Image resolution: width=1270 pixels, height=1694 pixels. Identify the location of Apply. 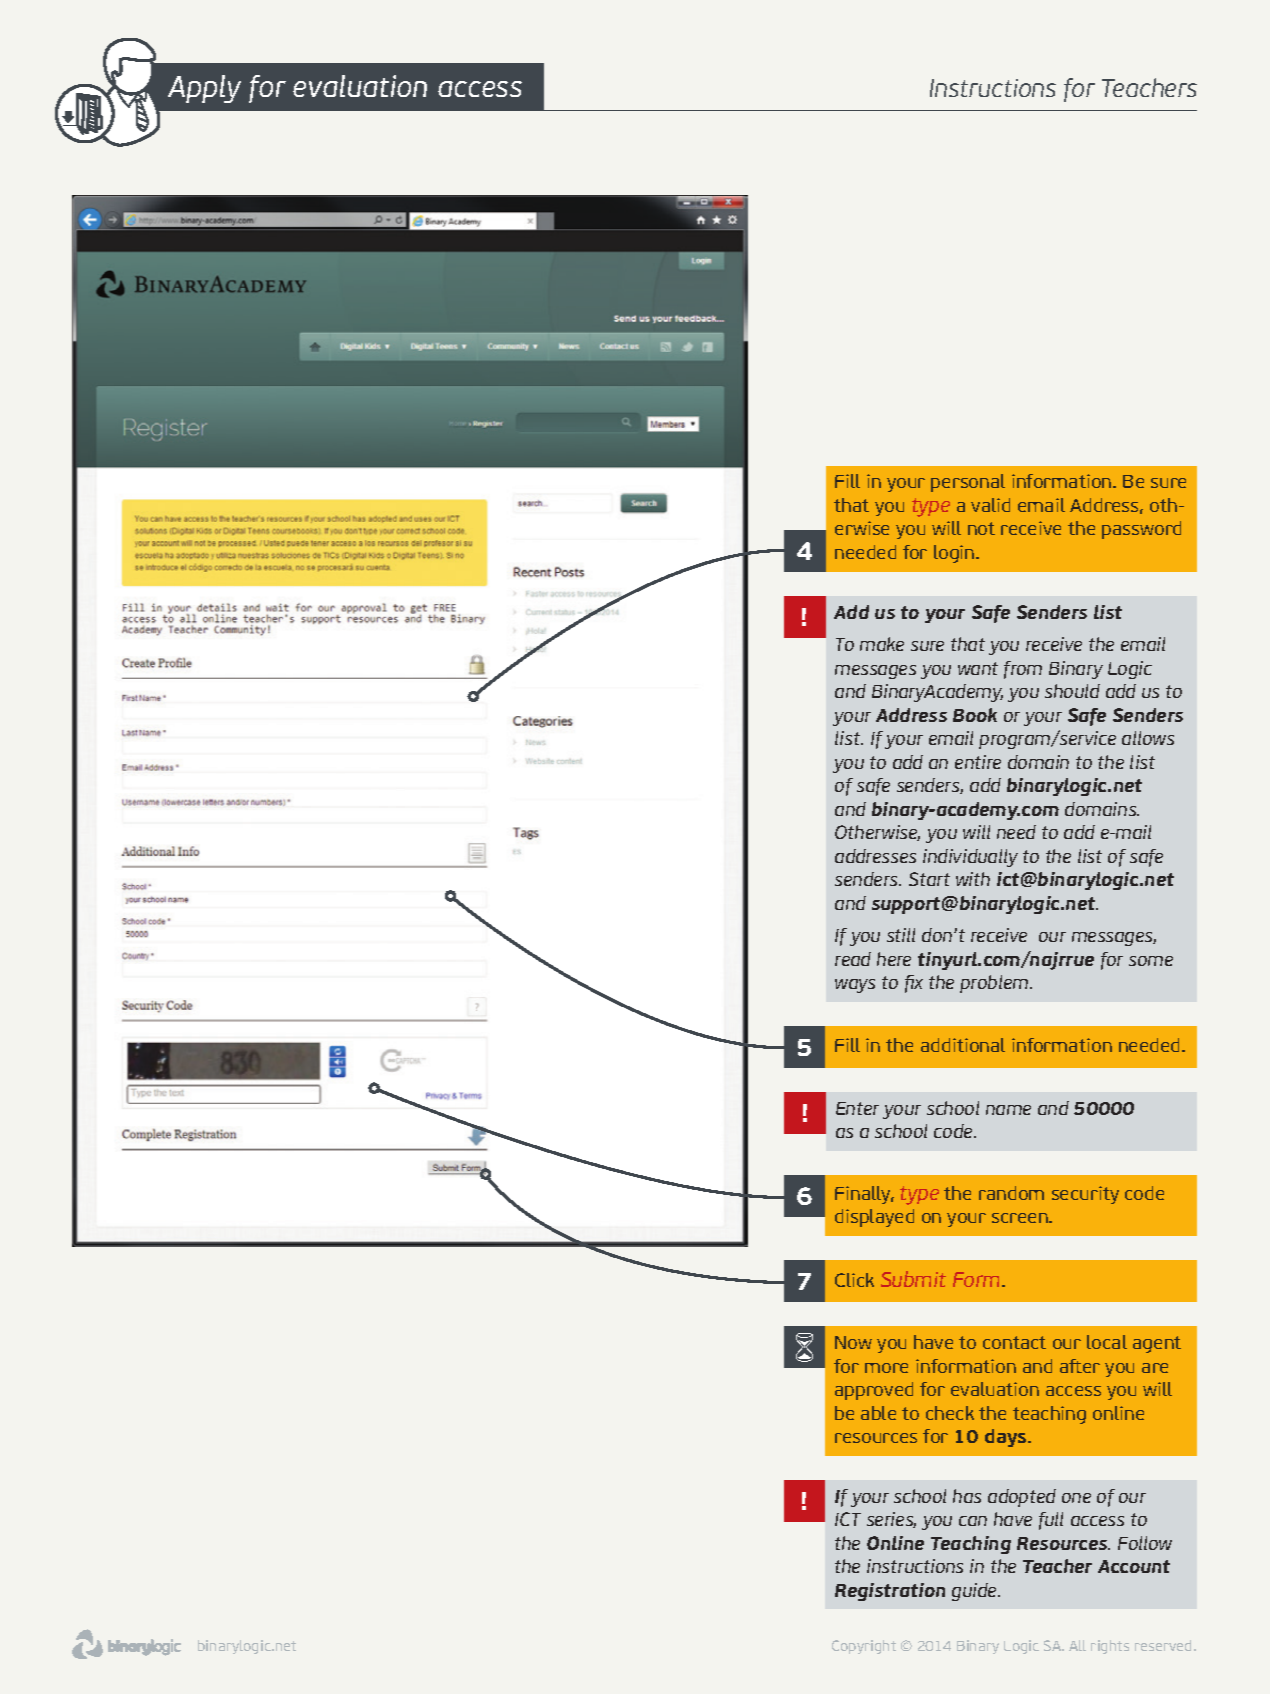
(204, 89).
